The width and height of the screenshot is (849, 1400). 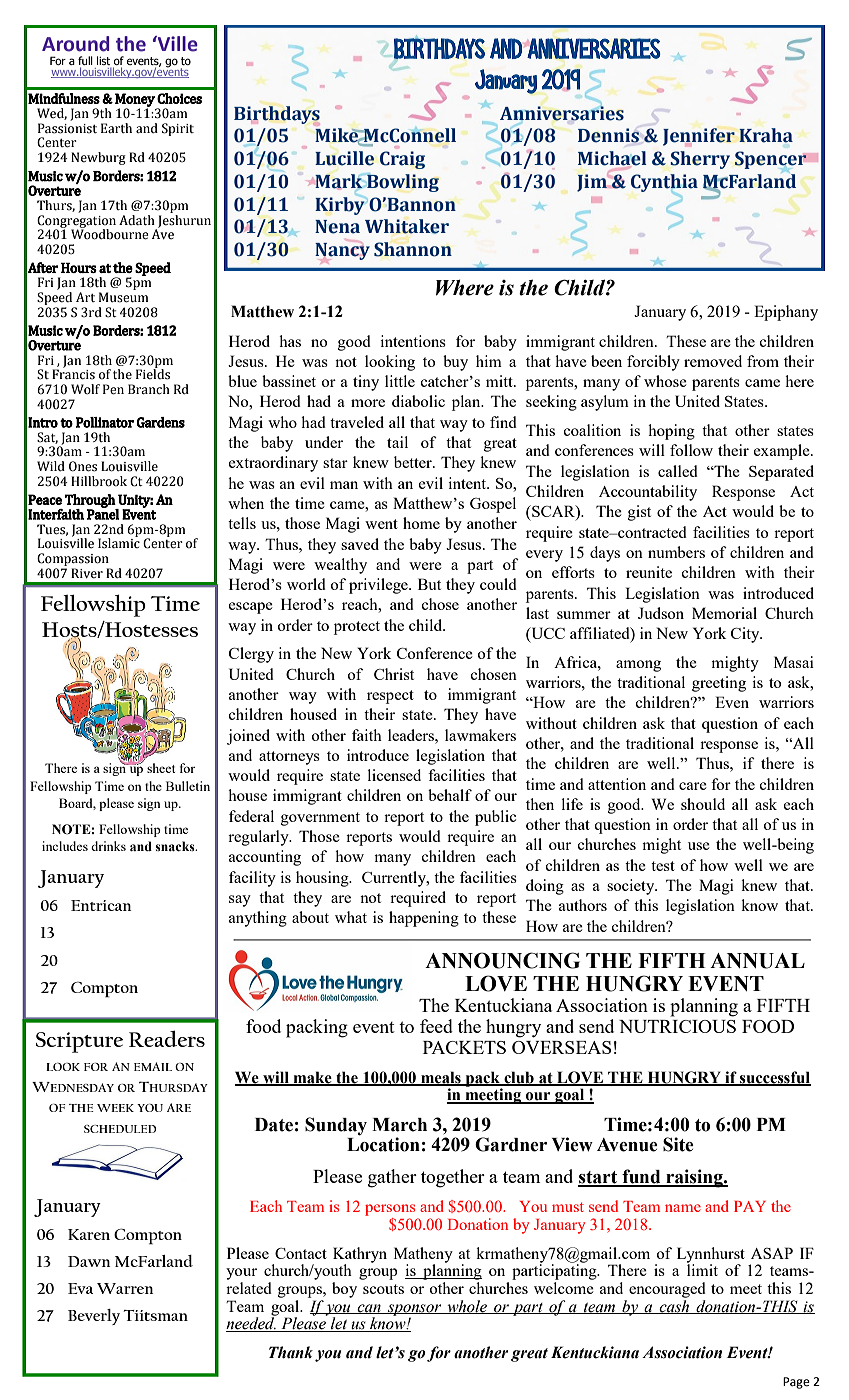 I want to click on respect, so click(x=390, y=697).
